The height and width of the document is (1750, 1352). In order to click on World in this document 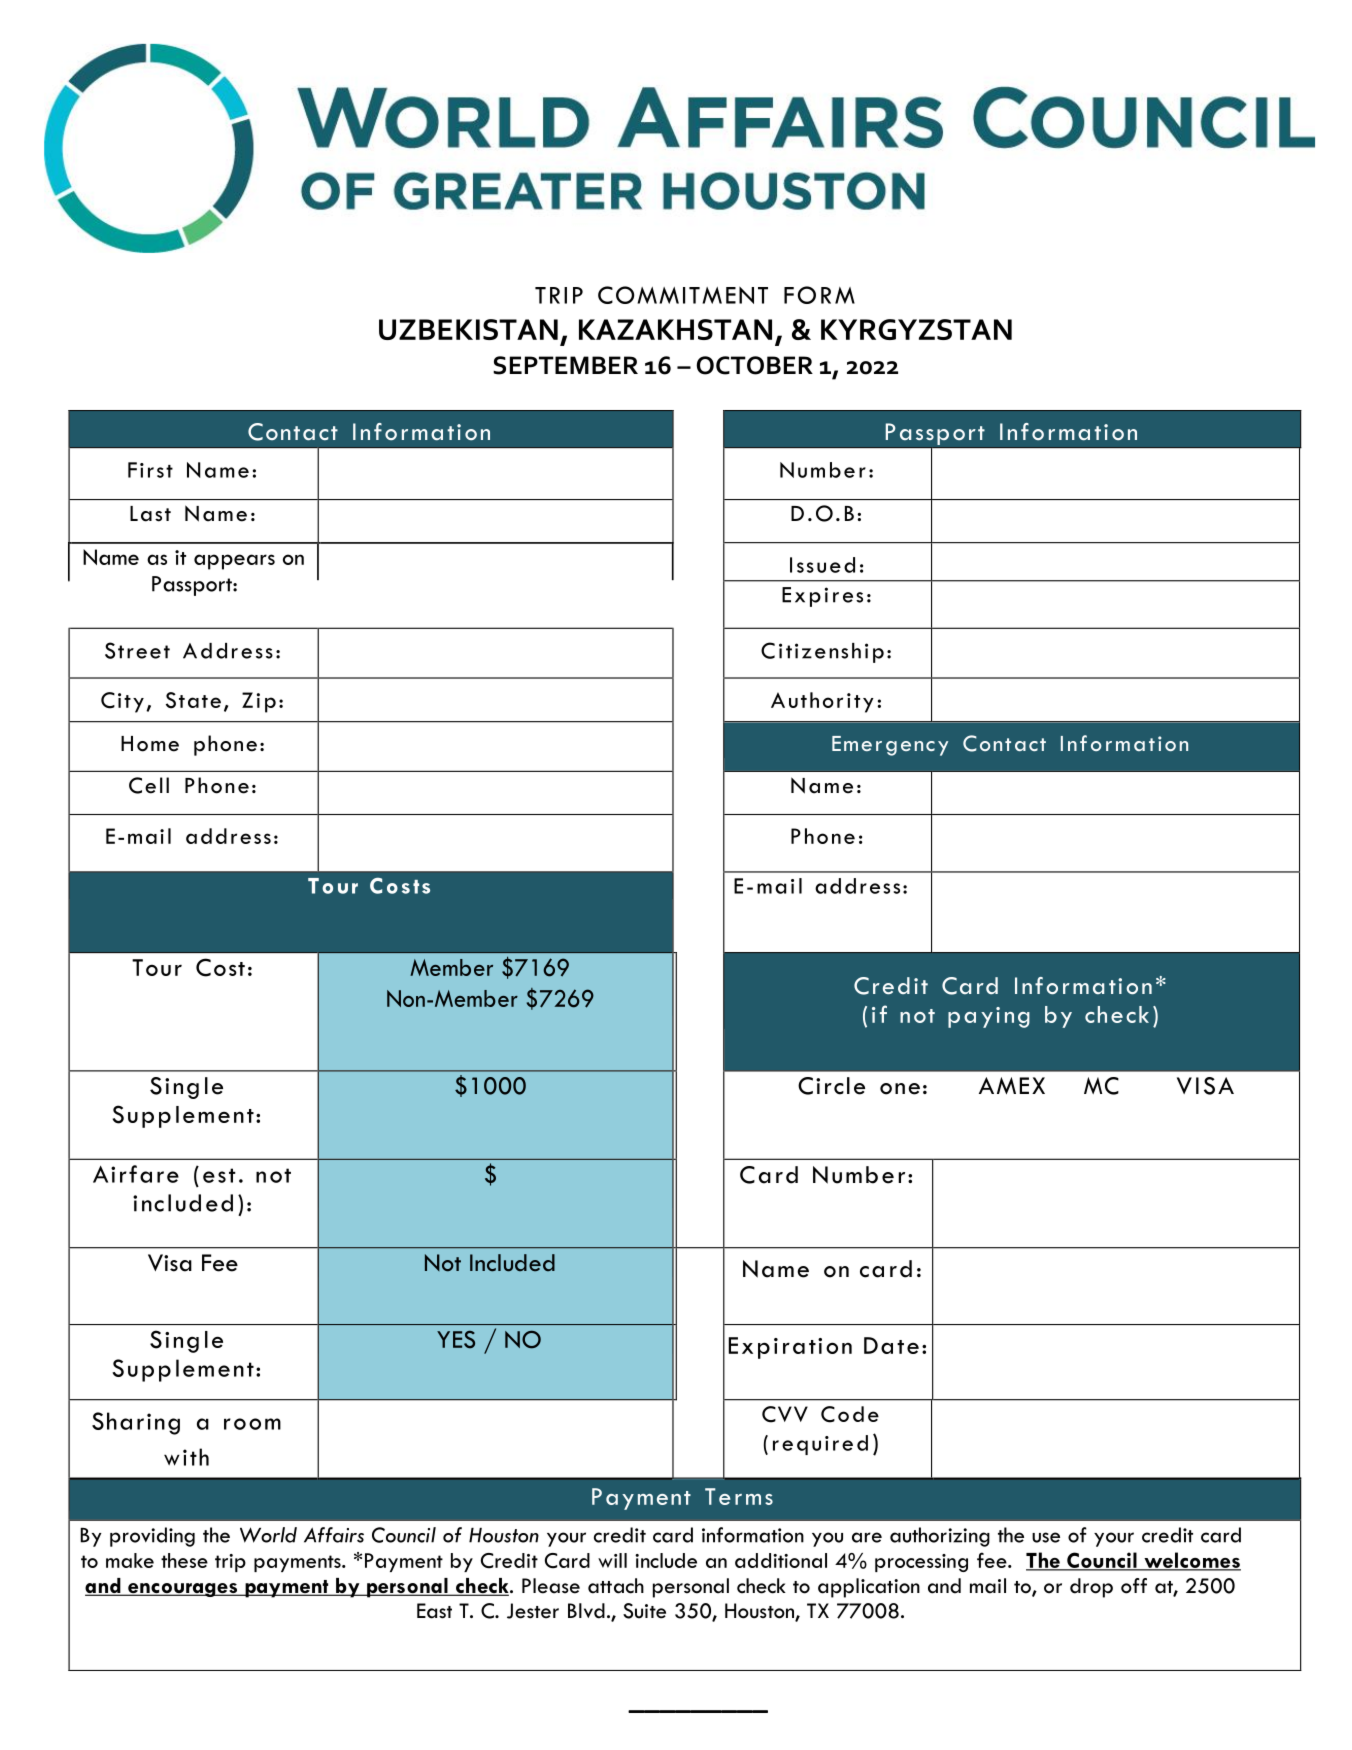, I will do `click(268, 1535)`.
